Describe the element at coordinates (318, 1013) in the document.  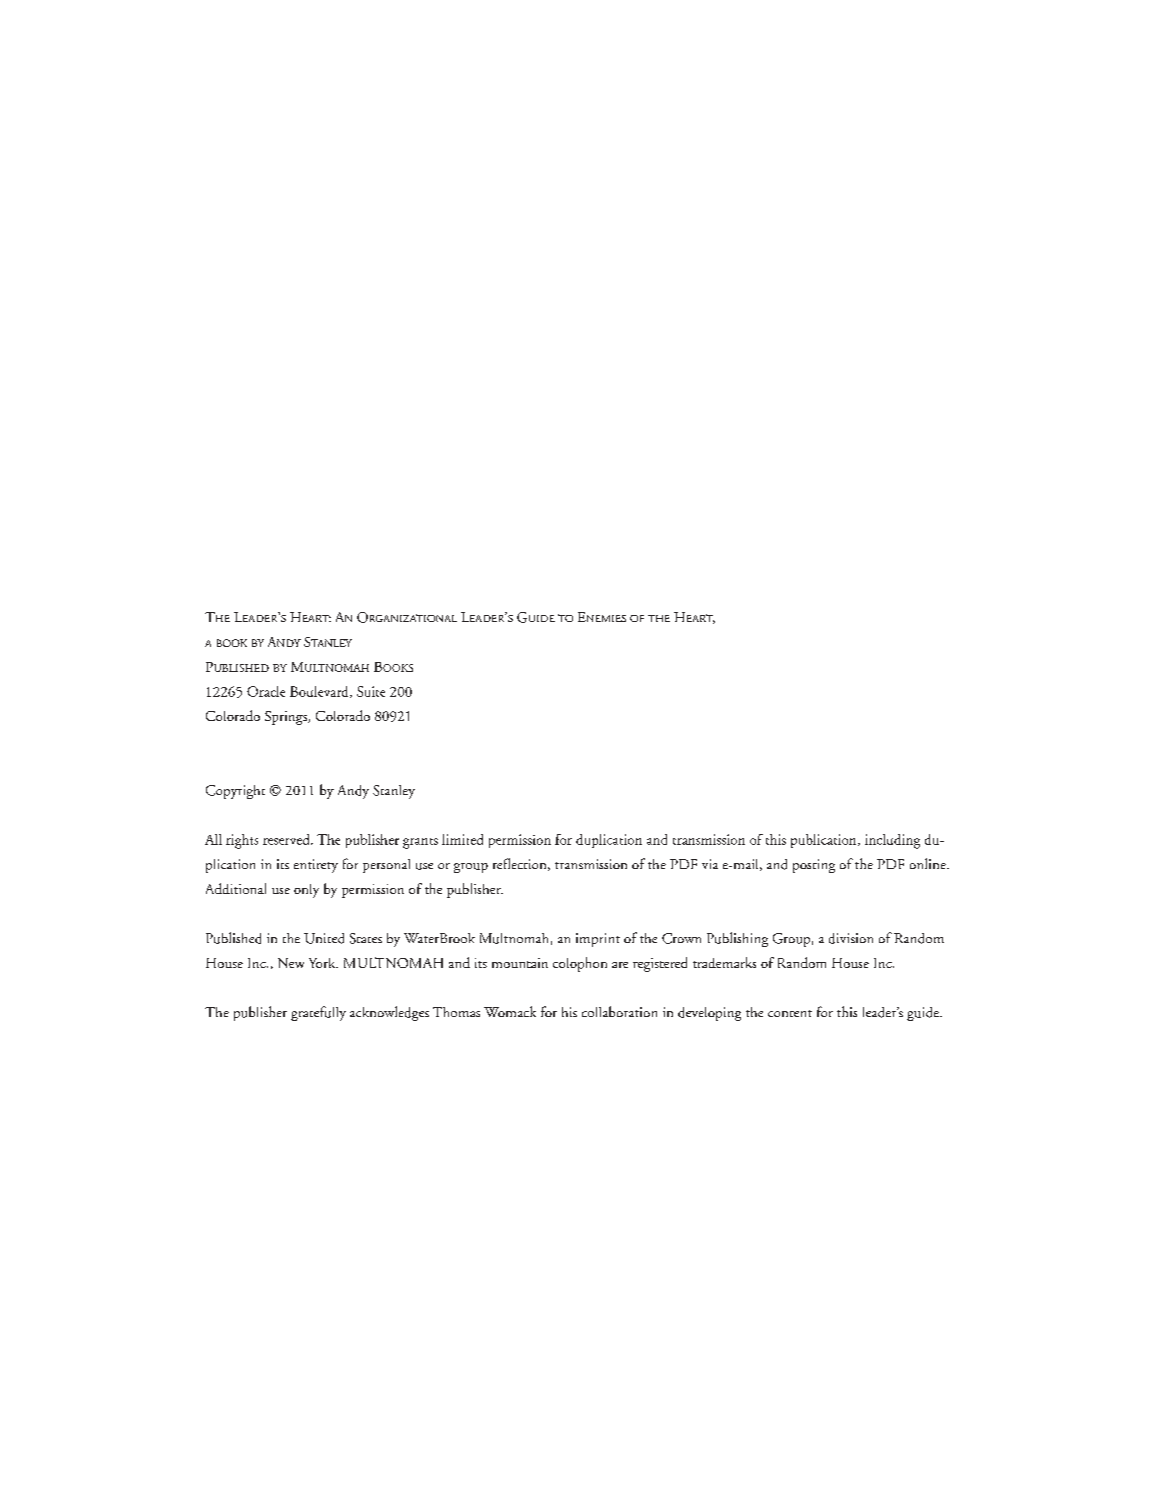
I see `gratefully` at that location.
